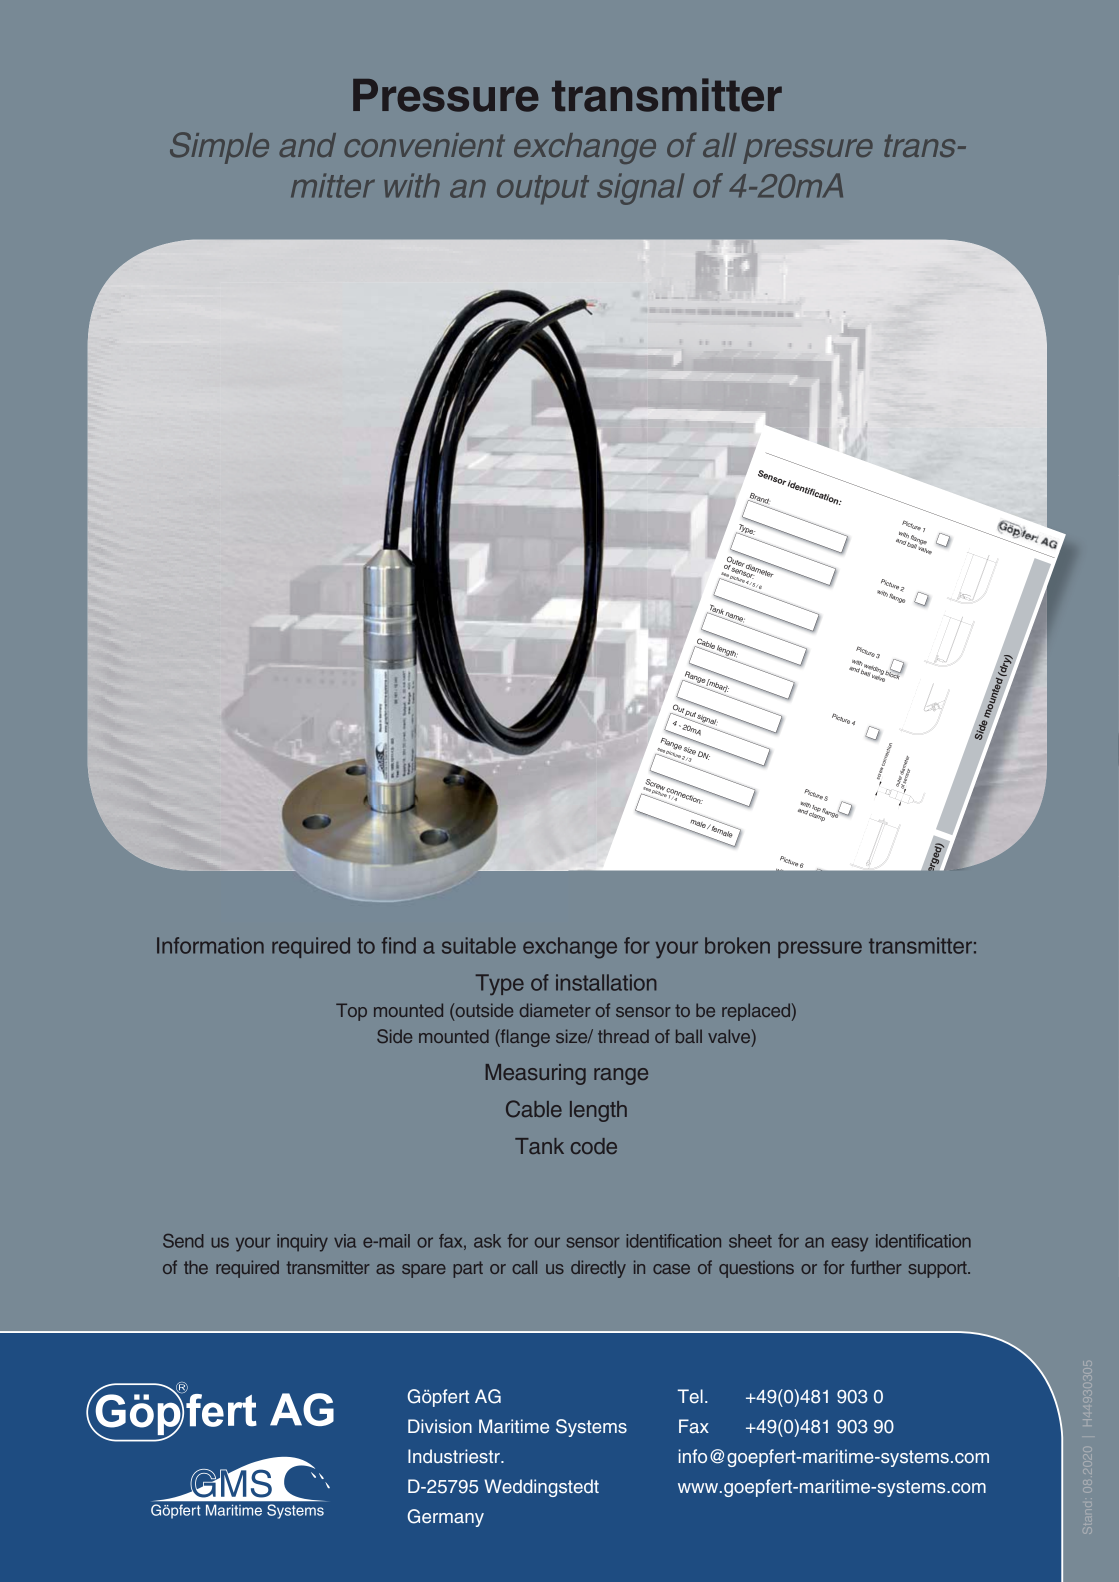 The width and height of the image is (1119, 1582). I want to click on easy, so click(850, 1244).
